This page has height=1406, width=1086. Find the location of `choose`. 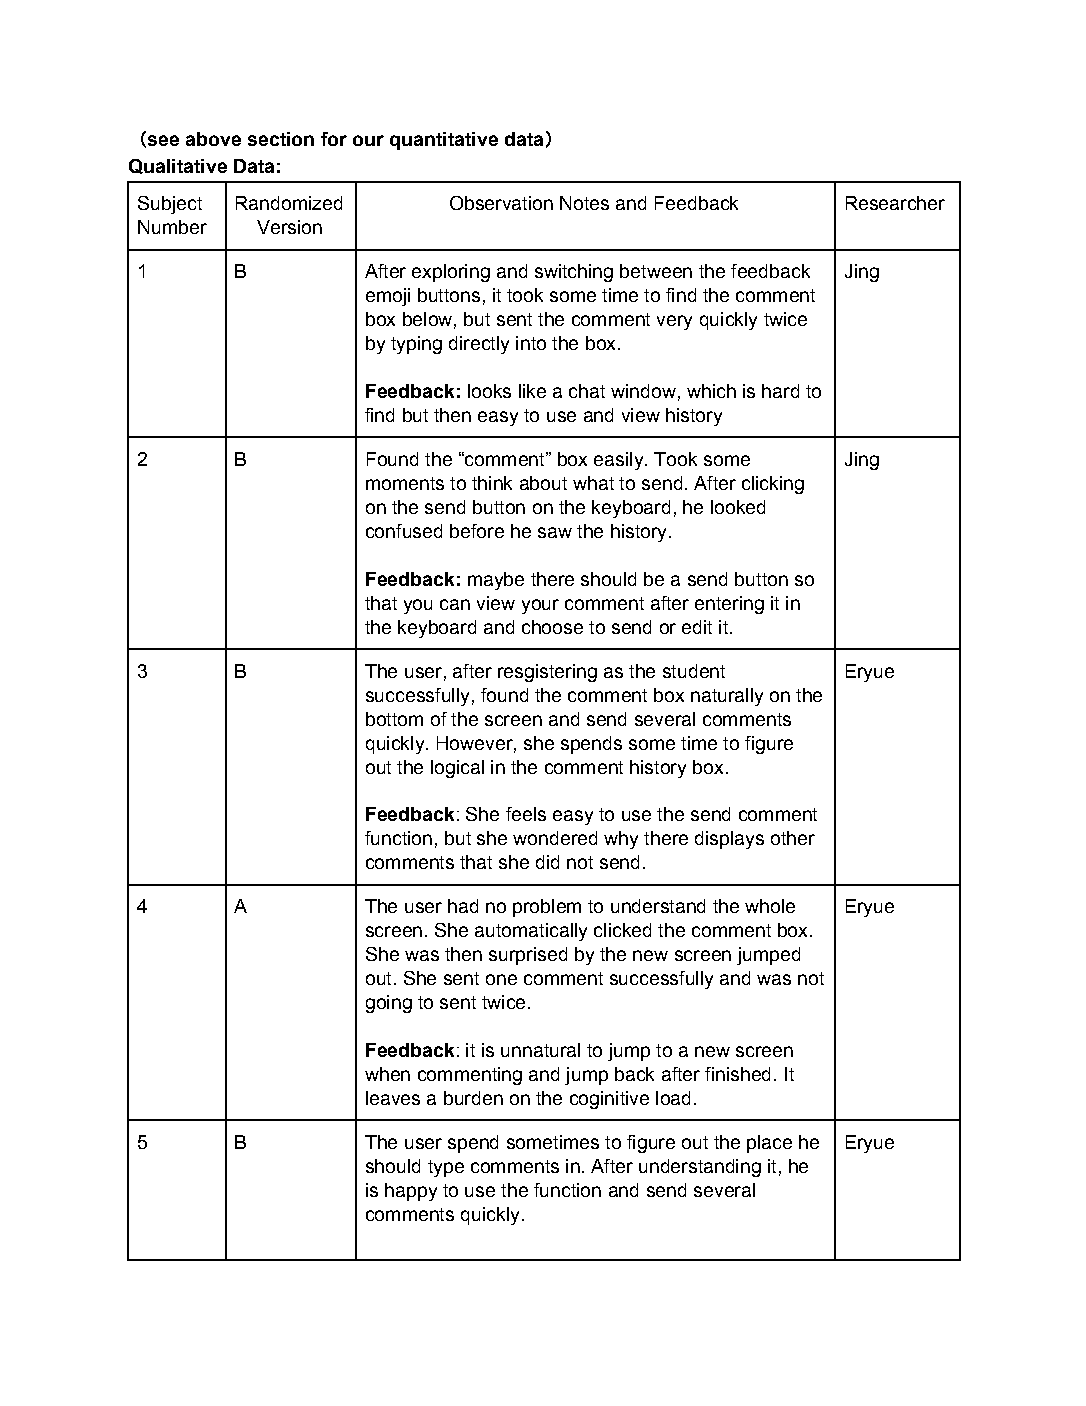

choose is located at coordinates (552, 627).
